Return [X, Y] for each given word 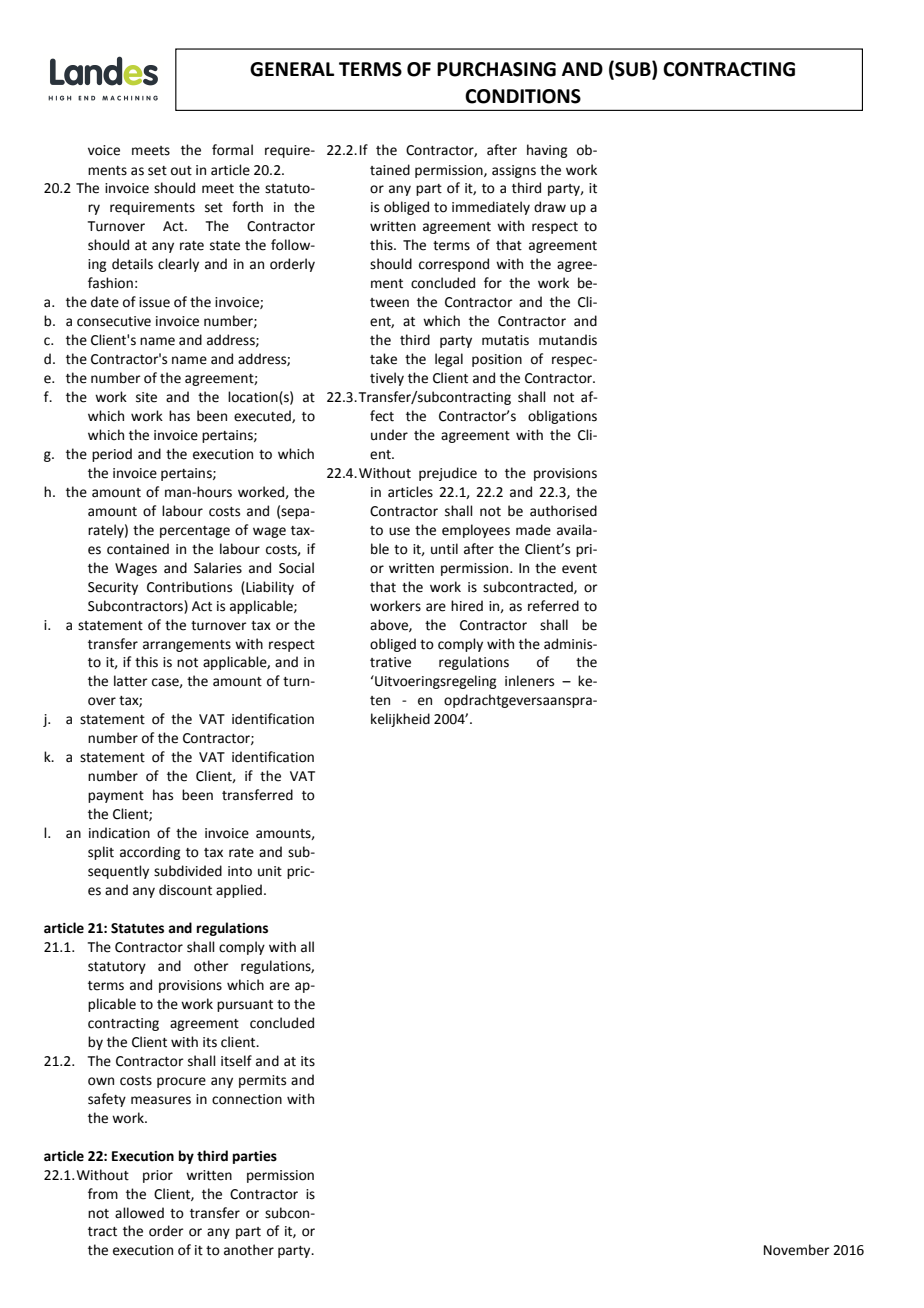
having [547, 151]
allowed [139, 1213]
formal [232, 150]
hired [467, 606]
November [797, 1250]
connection [247, 1099]
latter [131, 681]
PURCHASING [496, 69]
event [579, 569]
